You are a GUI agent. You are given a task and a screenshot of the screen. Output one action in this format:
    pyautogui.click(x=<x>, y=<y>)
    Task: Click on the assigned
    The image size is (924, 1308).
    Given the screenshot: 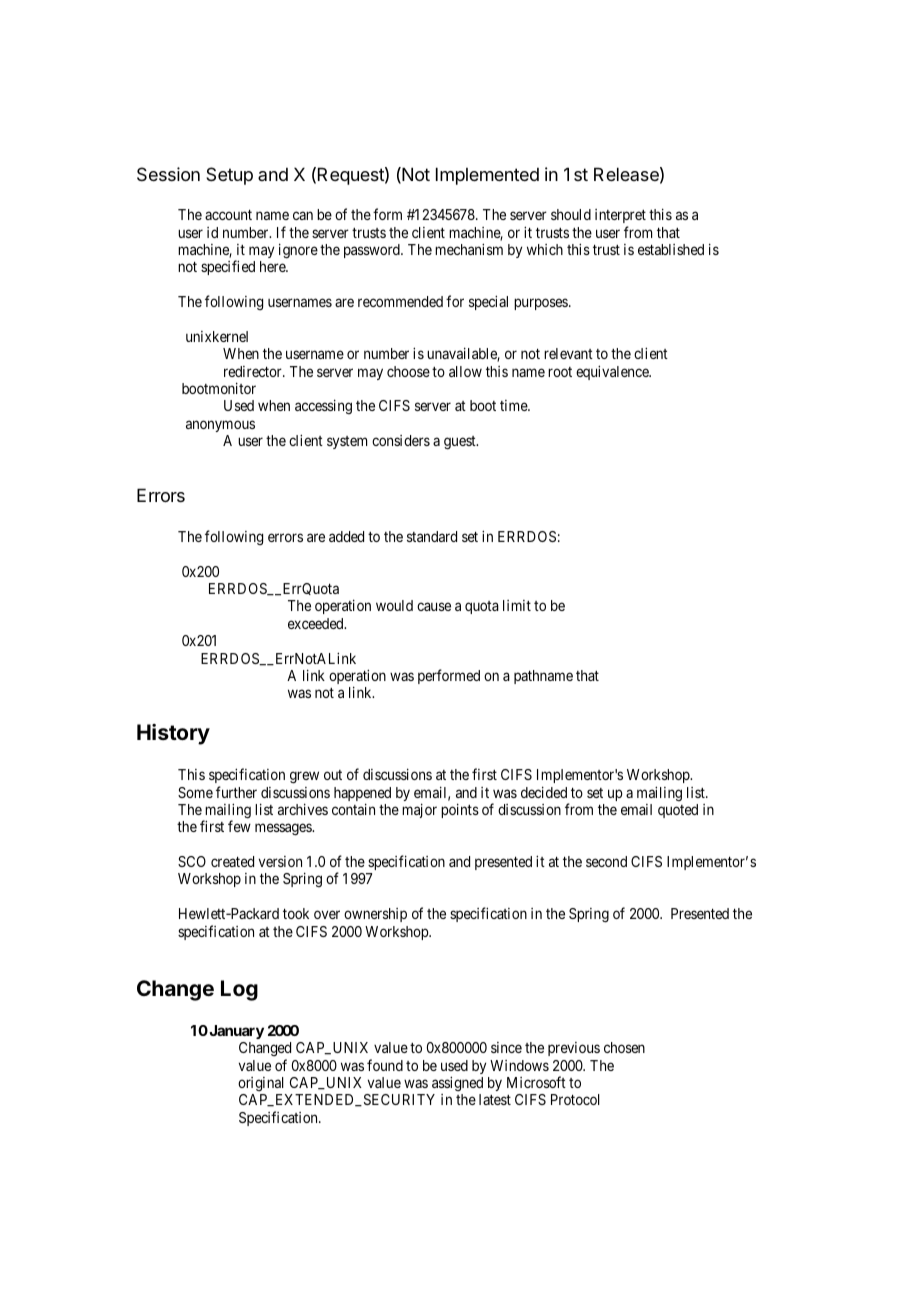 What is the action you would take?
    pyautogui.click(x=457, y=1083)
